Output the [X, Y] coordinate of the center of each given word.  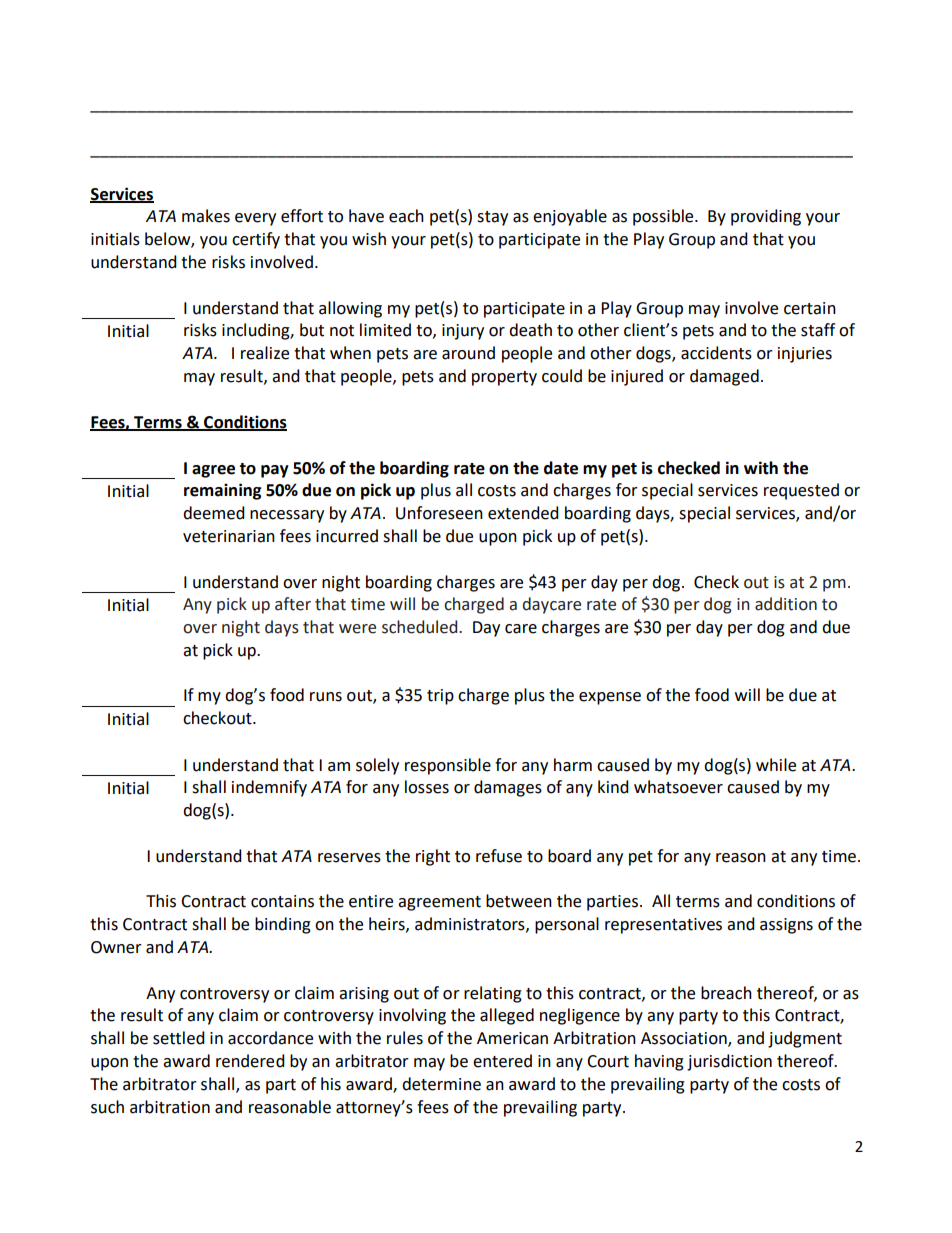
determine [441, 1084]
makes [206, 216]
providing [766, 217]
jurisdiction [729, 1062]
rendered [250, 1061]
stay [492, 218]
